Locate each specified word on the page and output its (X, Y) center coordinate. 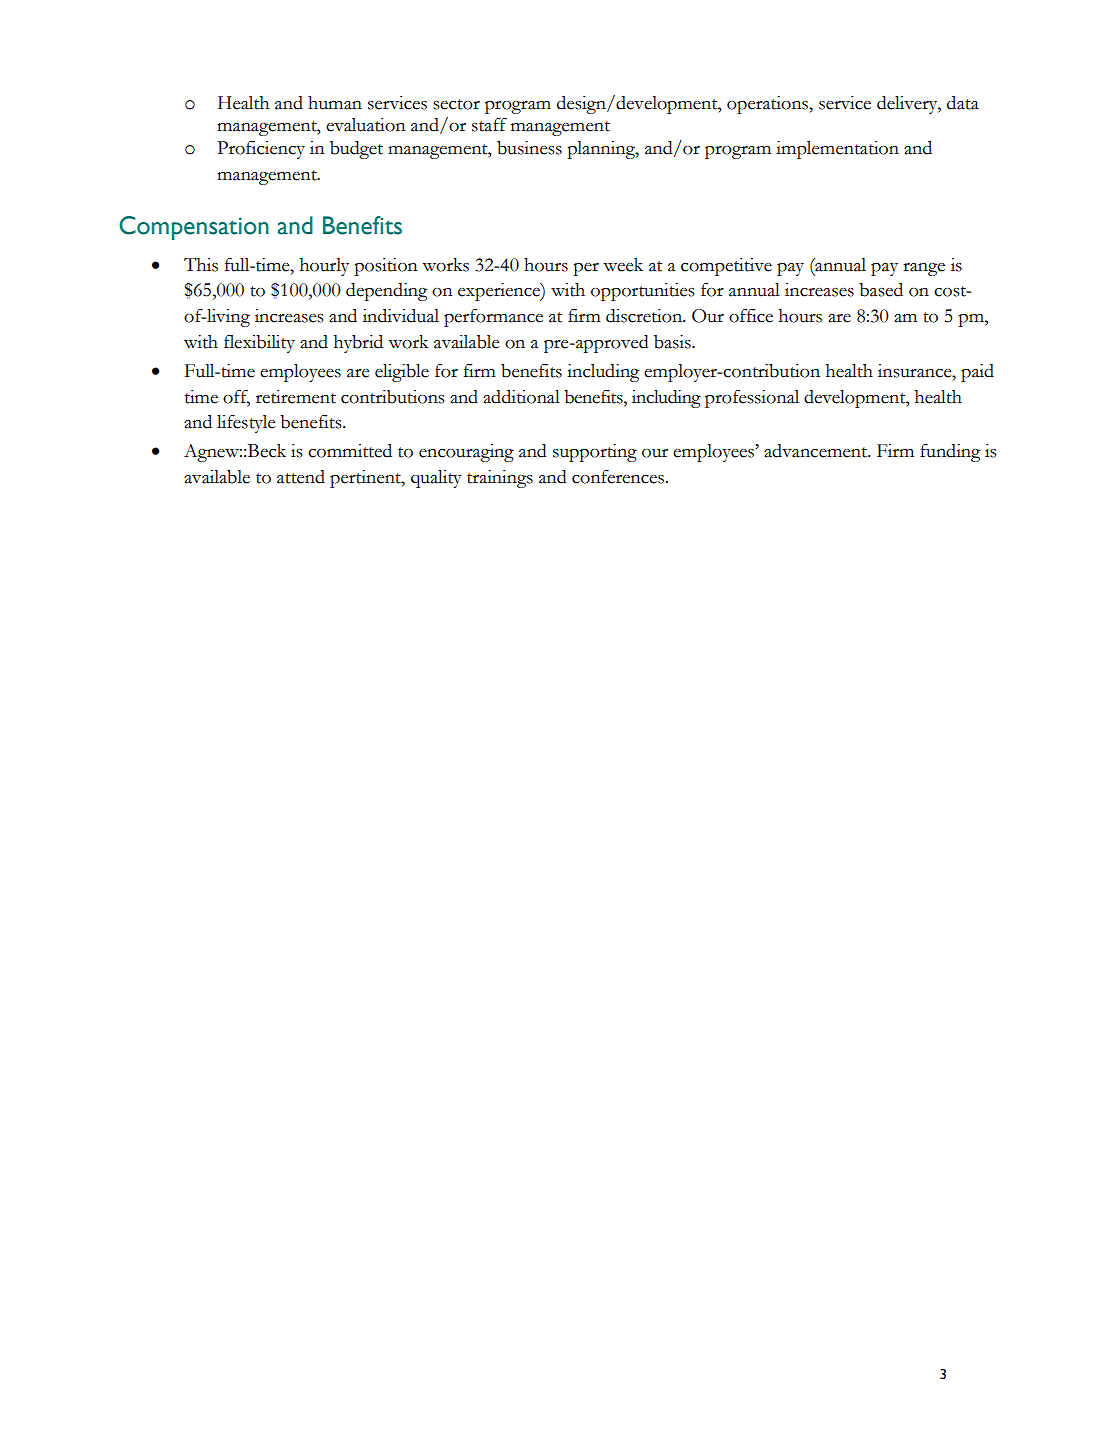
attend (301, 477)
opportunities (642, 292)
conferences (618, 477)
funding (950, 453)
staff (489, 125)
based (881, 290)
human (335, 103)
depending (387, 292)
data (963, 103)
